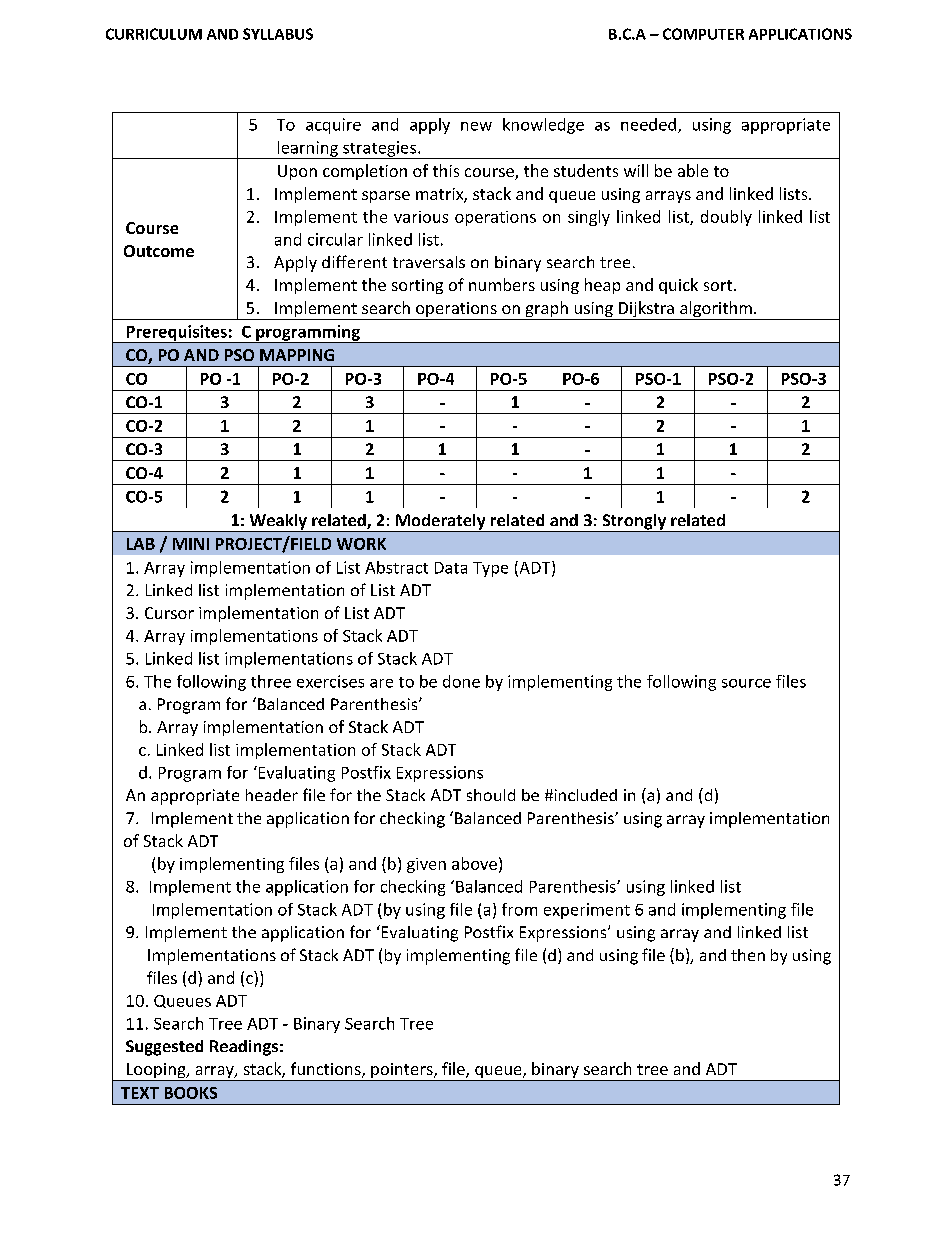  I want to click on CURRICULUM, so click(154, 34).
